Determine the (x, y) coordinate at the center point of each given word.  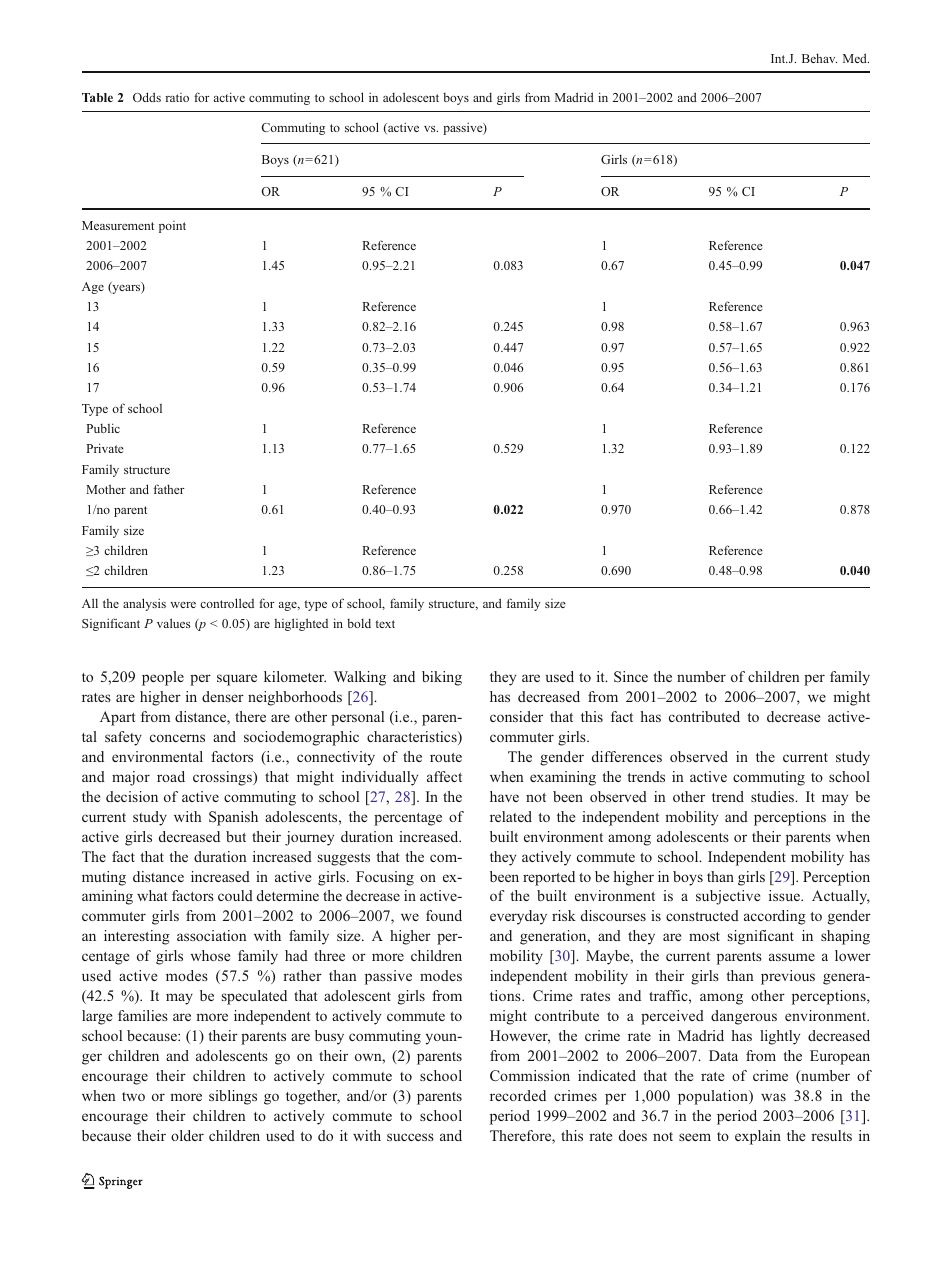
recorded (518, 1095)
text (385, 624)
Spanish (233, 818)
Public (103, 428)
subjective (728, 897)
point (172, 227)
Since (631, 676)
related (511, 816)
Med (856, 58)
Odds (147, 97)
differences (627, 756)
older (187, 1135)
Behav (819, 58)
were (183, 605)
